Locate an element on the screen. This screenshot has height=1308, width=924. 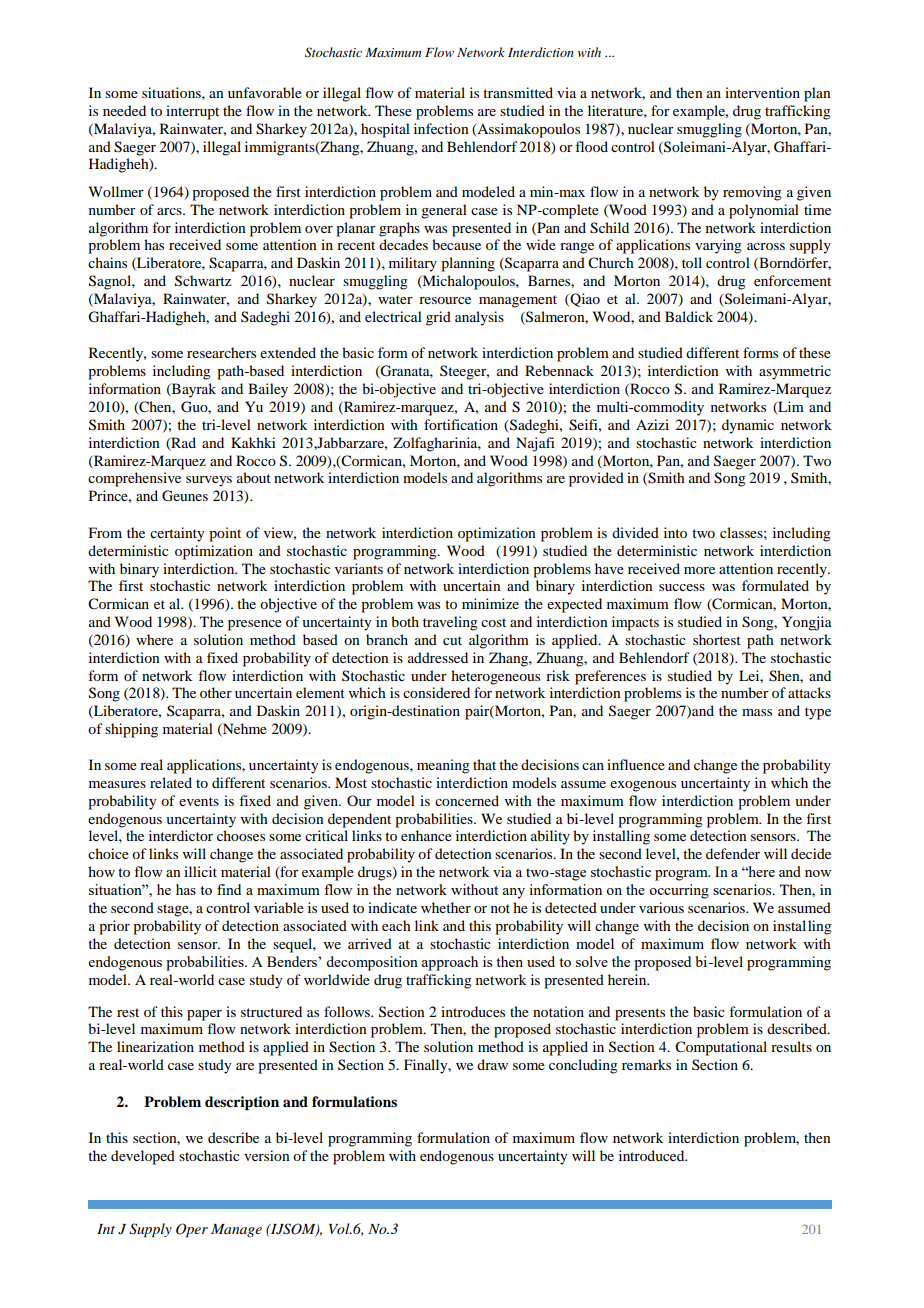
infection is located at coordinates (441, 128).
